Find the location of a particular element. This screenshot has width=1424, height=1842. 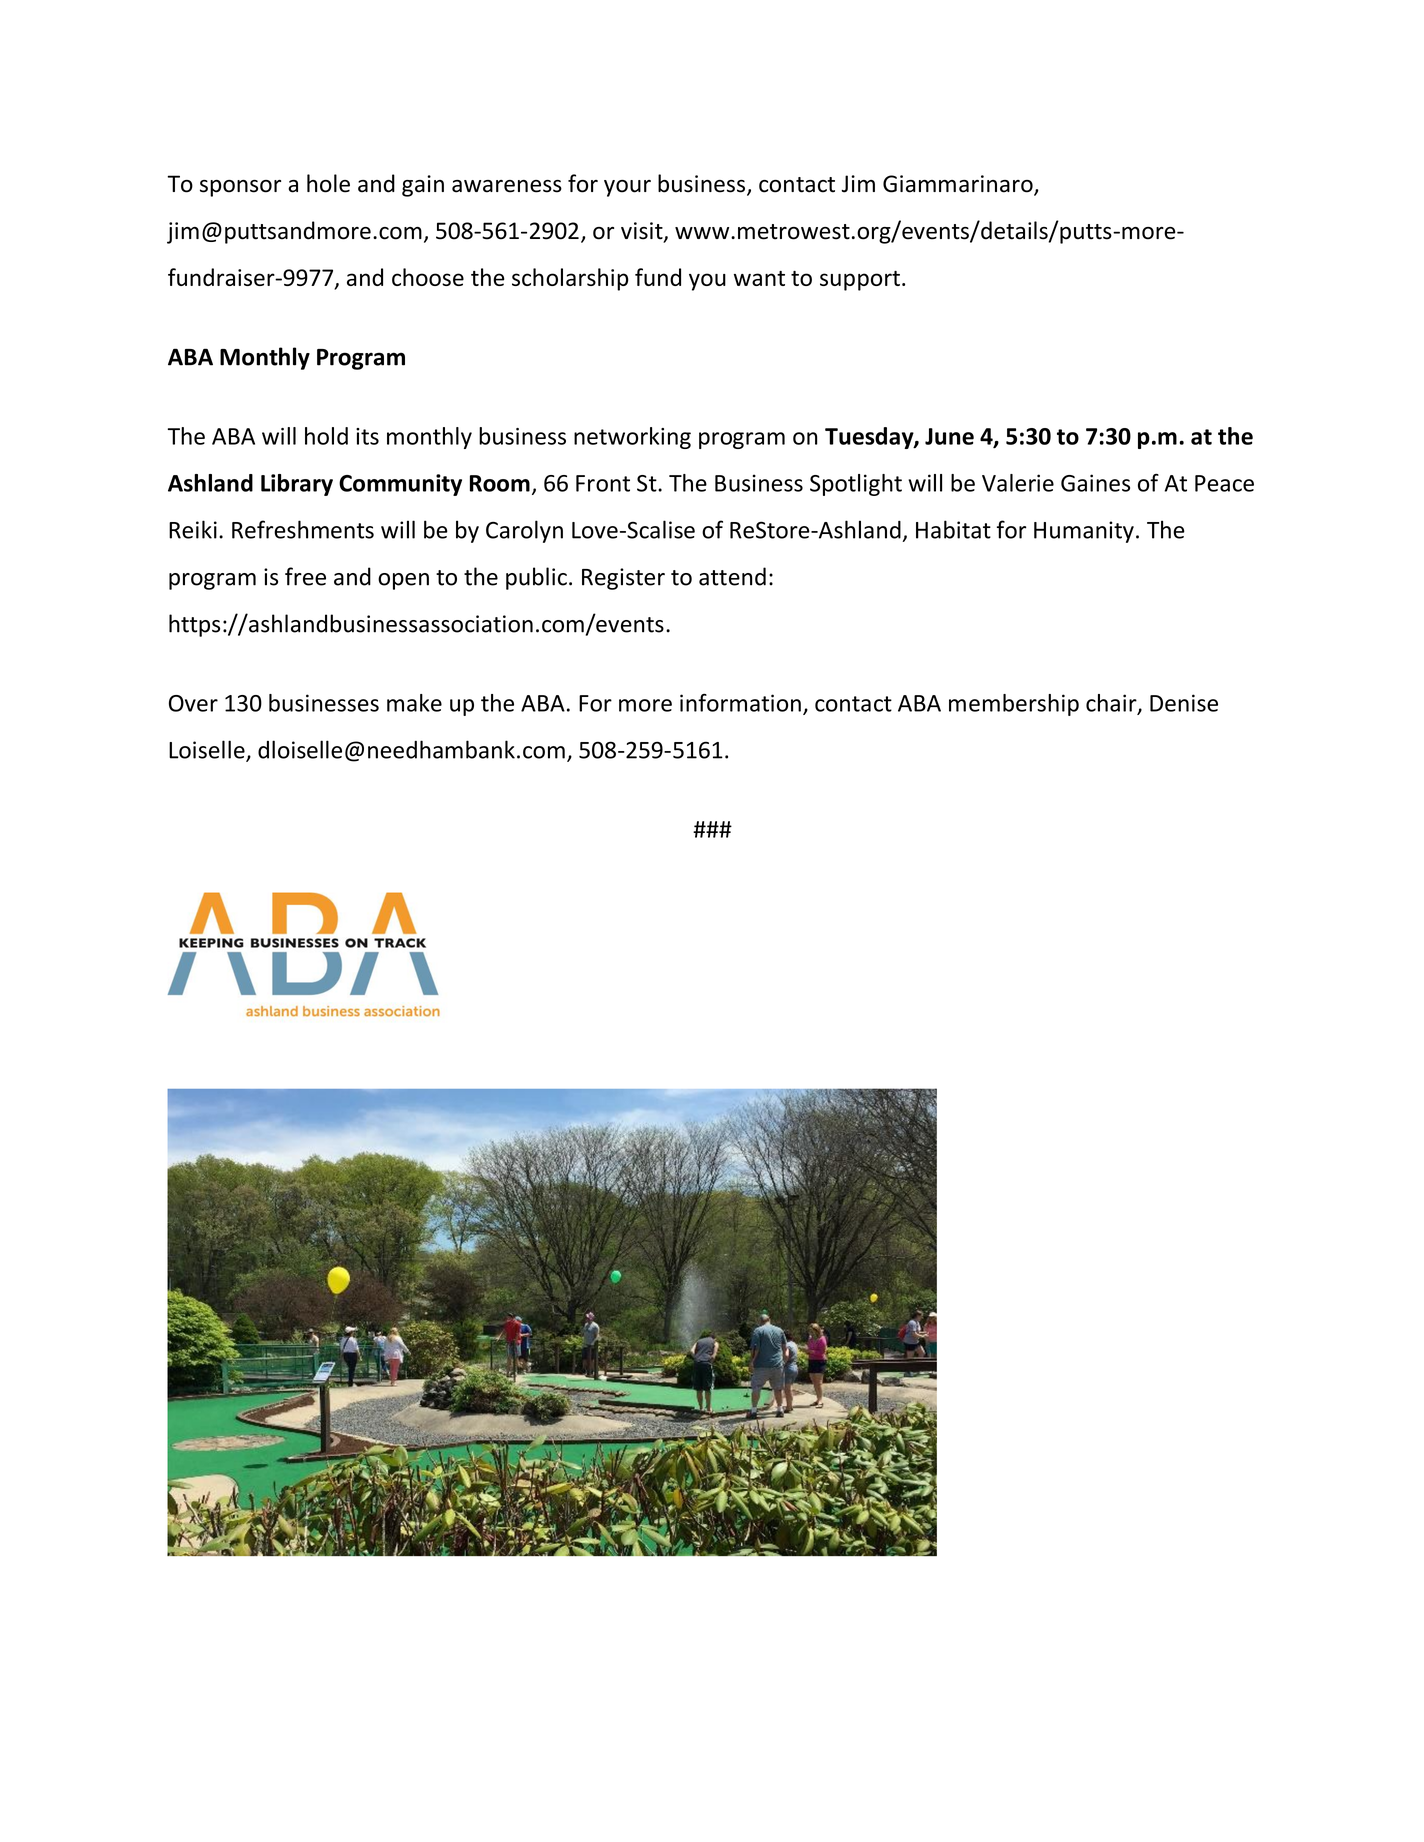

support is located at coordinates (860, 281).
